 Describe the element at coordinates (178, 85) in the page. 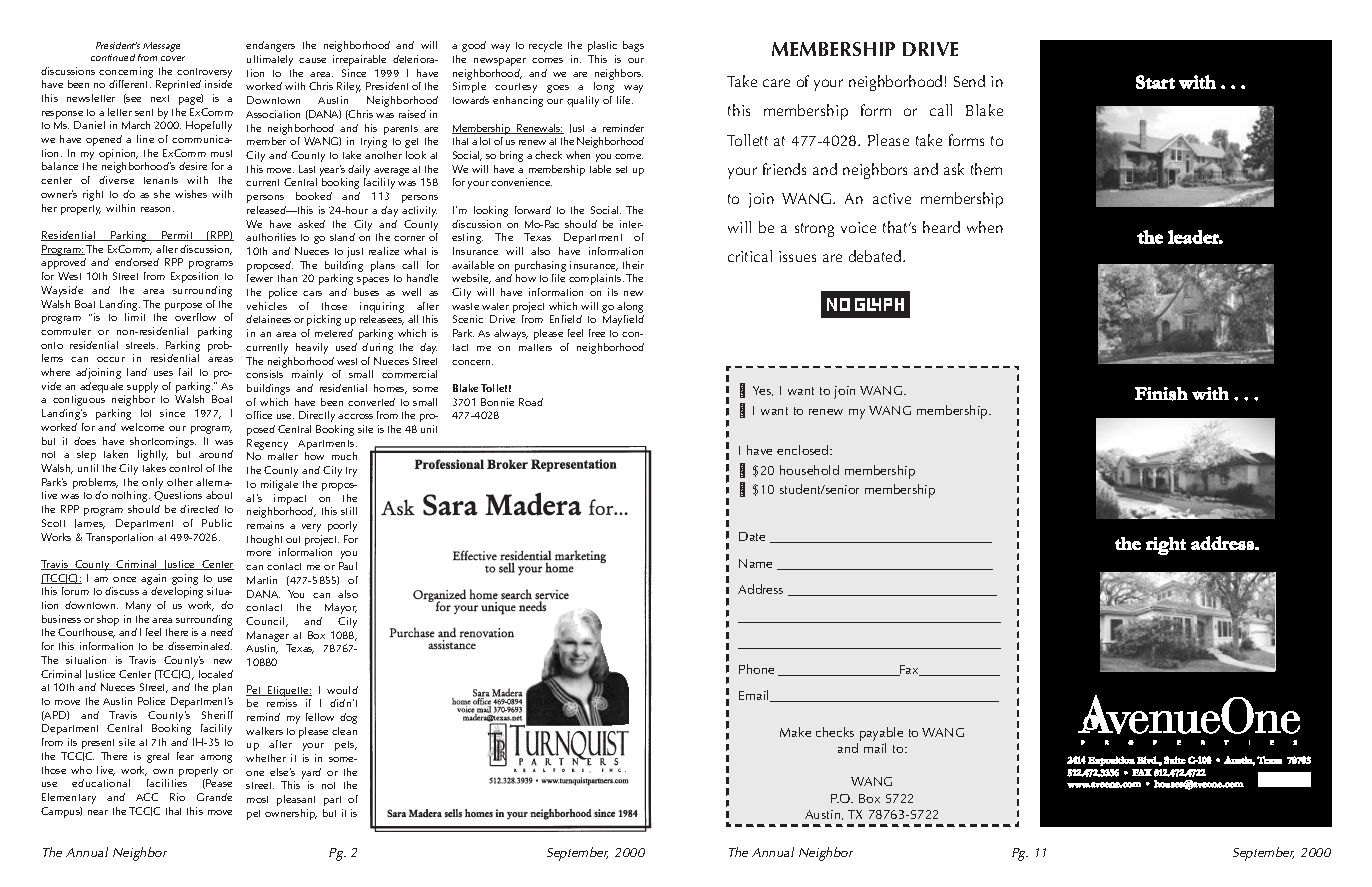

I see `Reprinted` at that location.
